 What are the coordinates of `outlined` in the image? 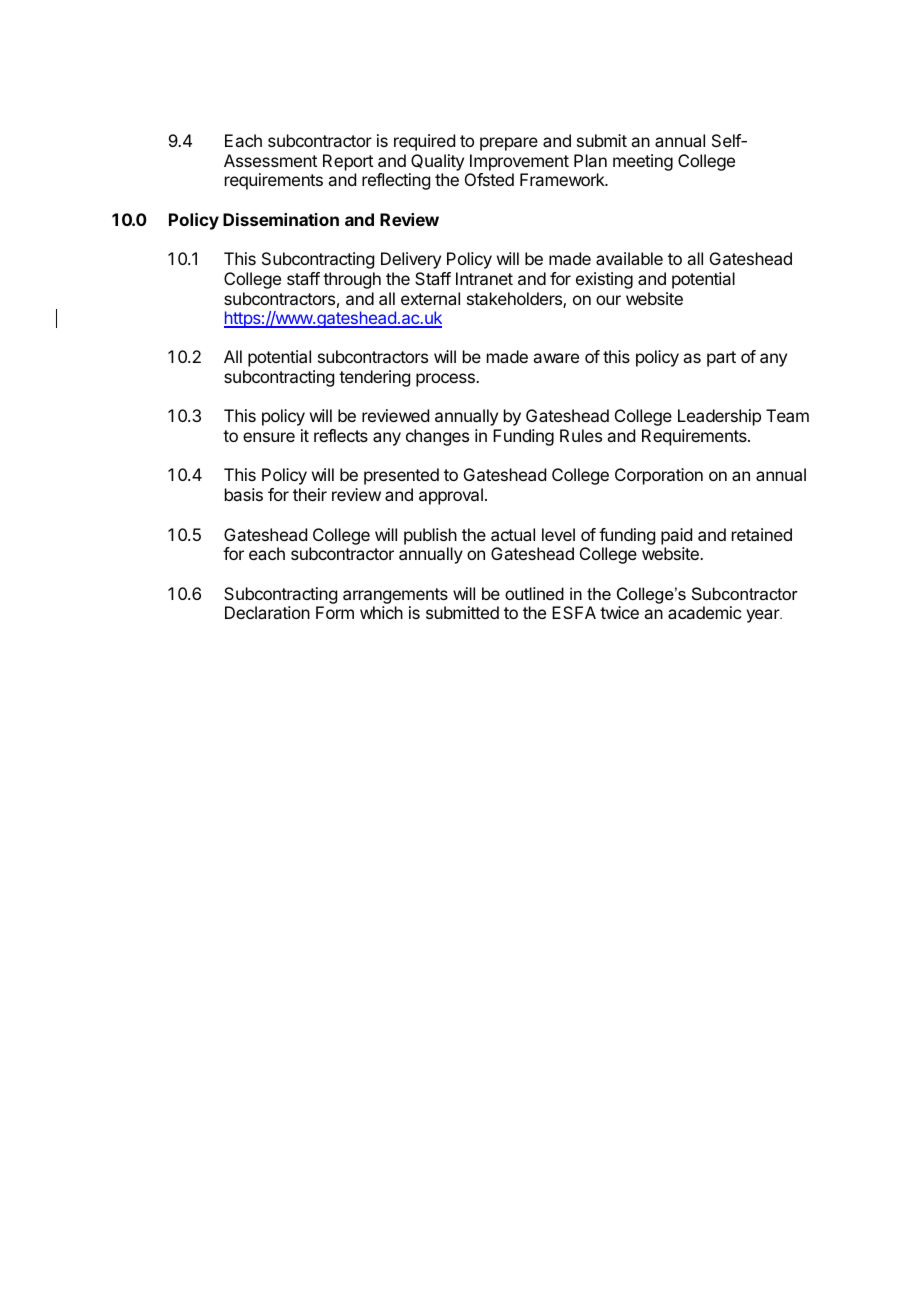 It's located at (534, 593).
